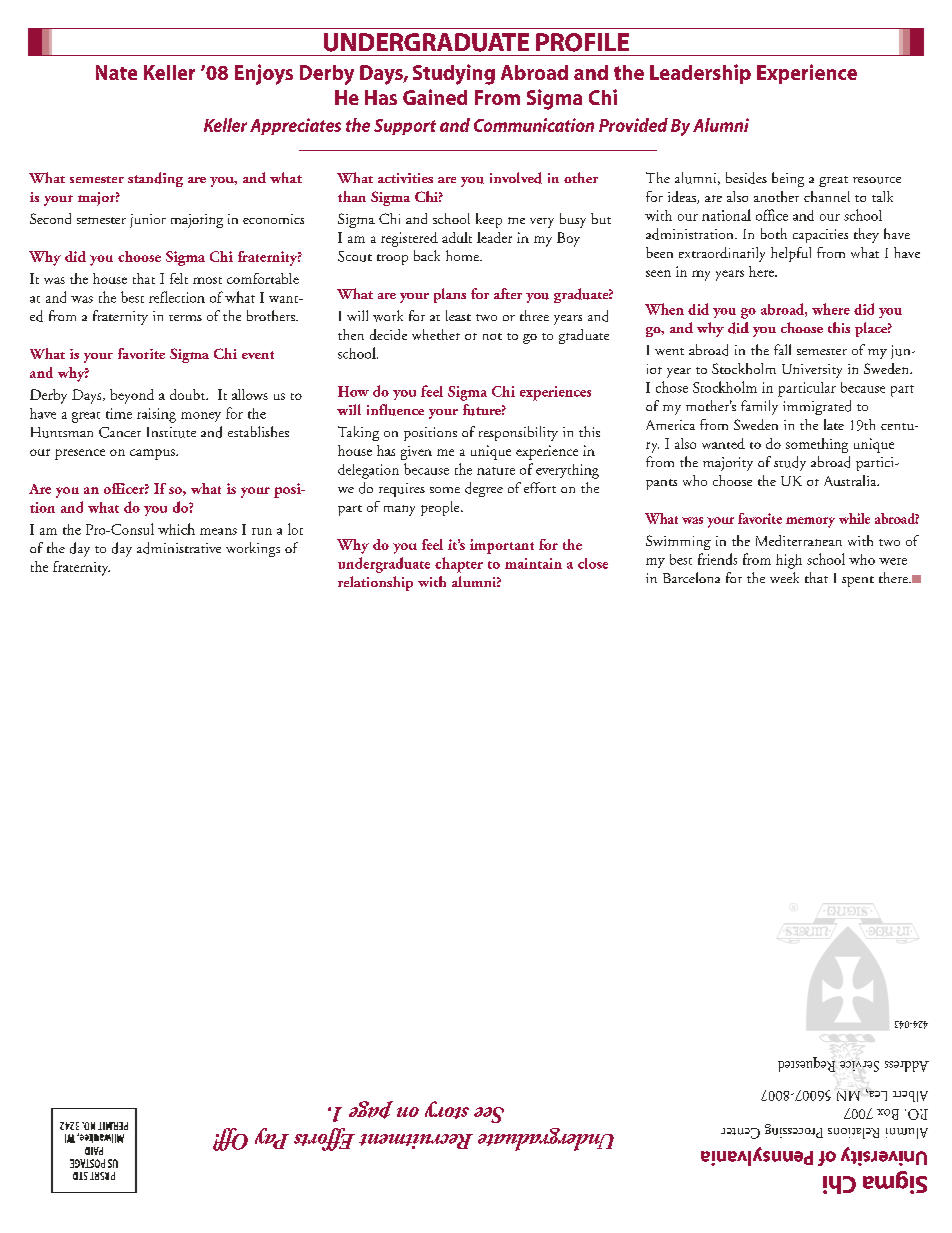 The width and height of the screenshot is (952, 1233). I want to click on high, so click(789, 561).
